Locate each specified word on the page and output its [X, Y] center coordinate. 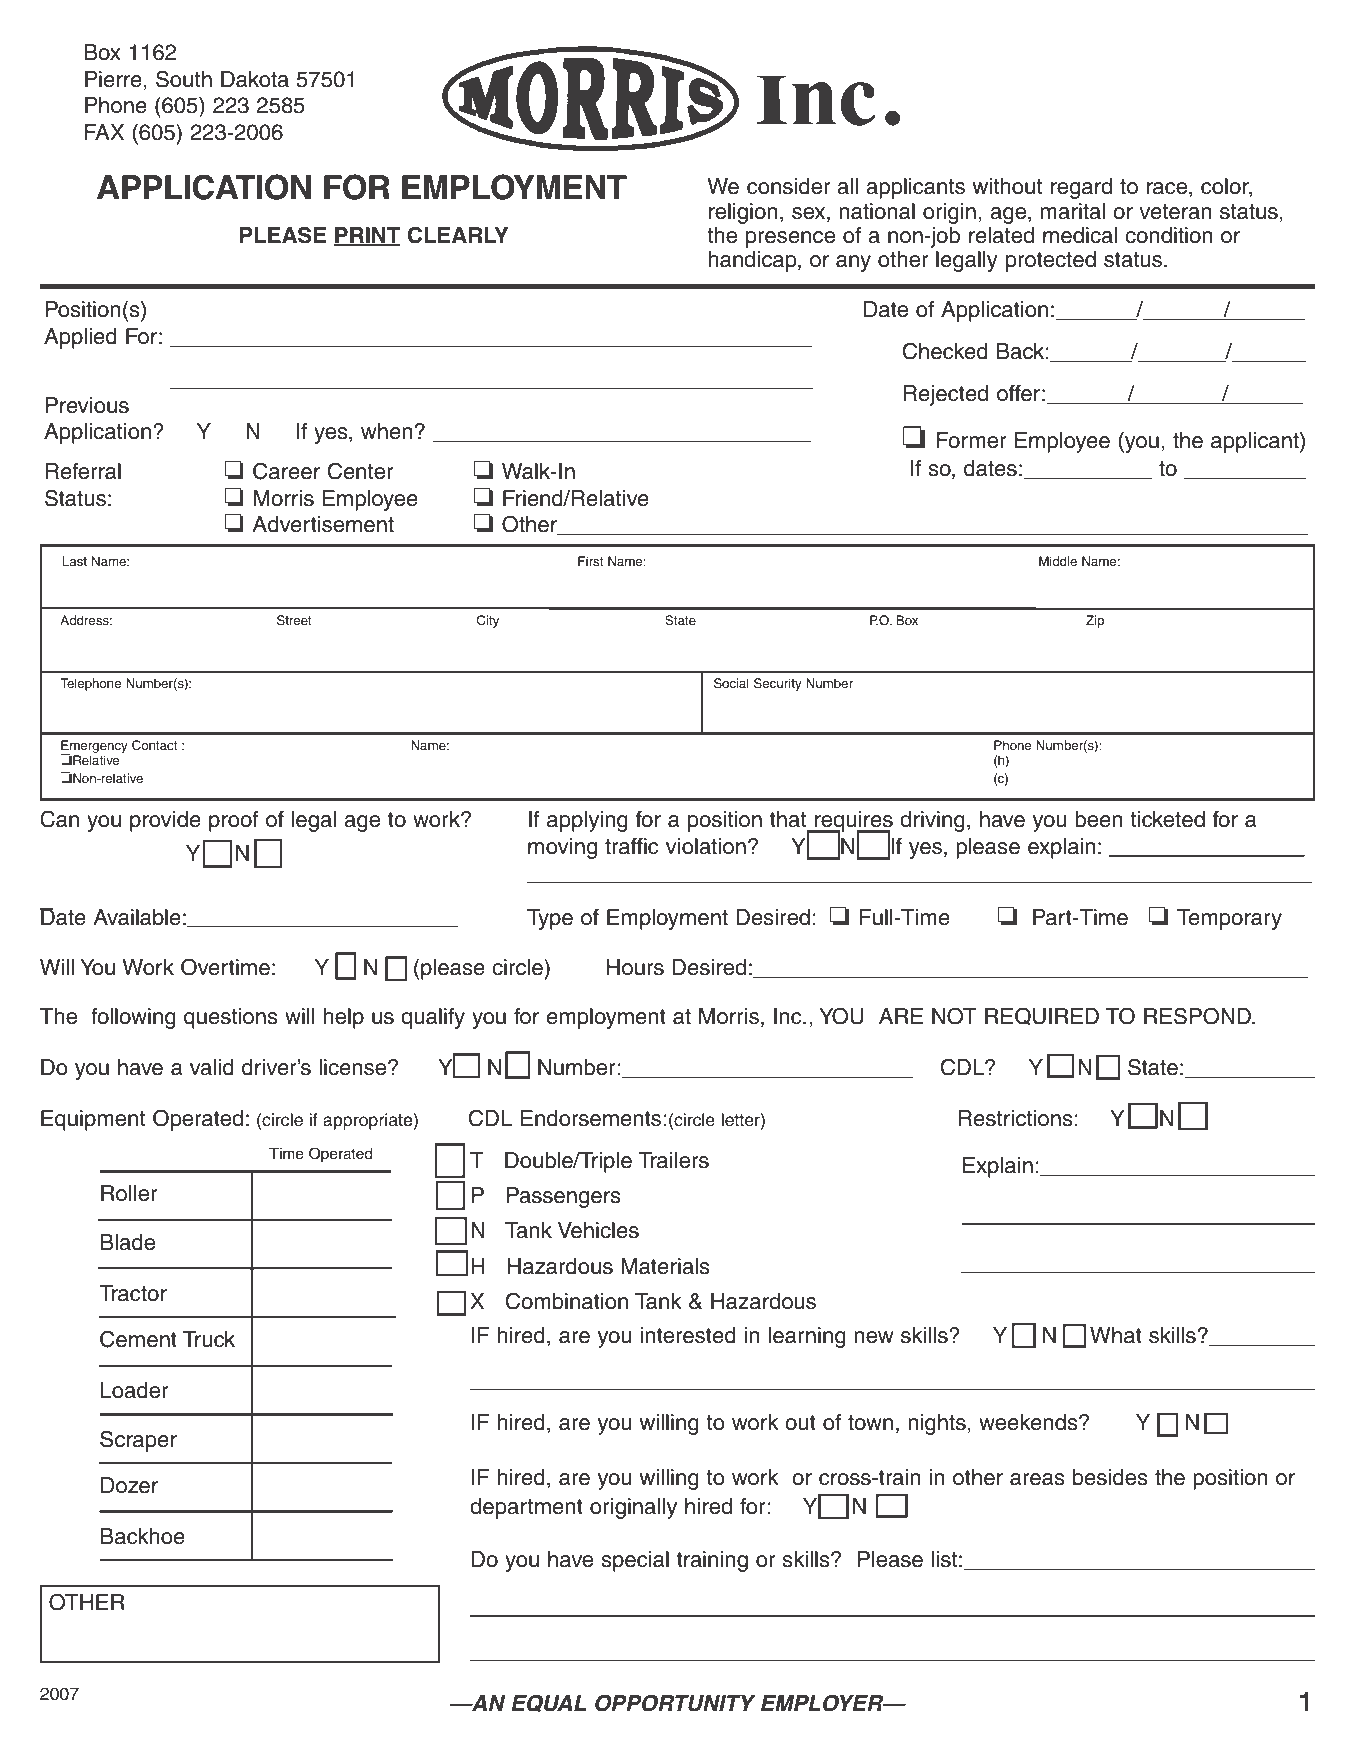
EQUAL [548, 1703]
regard [1081, 188]
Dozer [129, 1485]
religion [743, 213]
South [184, 79]
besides [1110, 1477]
